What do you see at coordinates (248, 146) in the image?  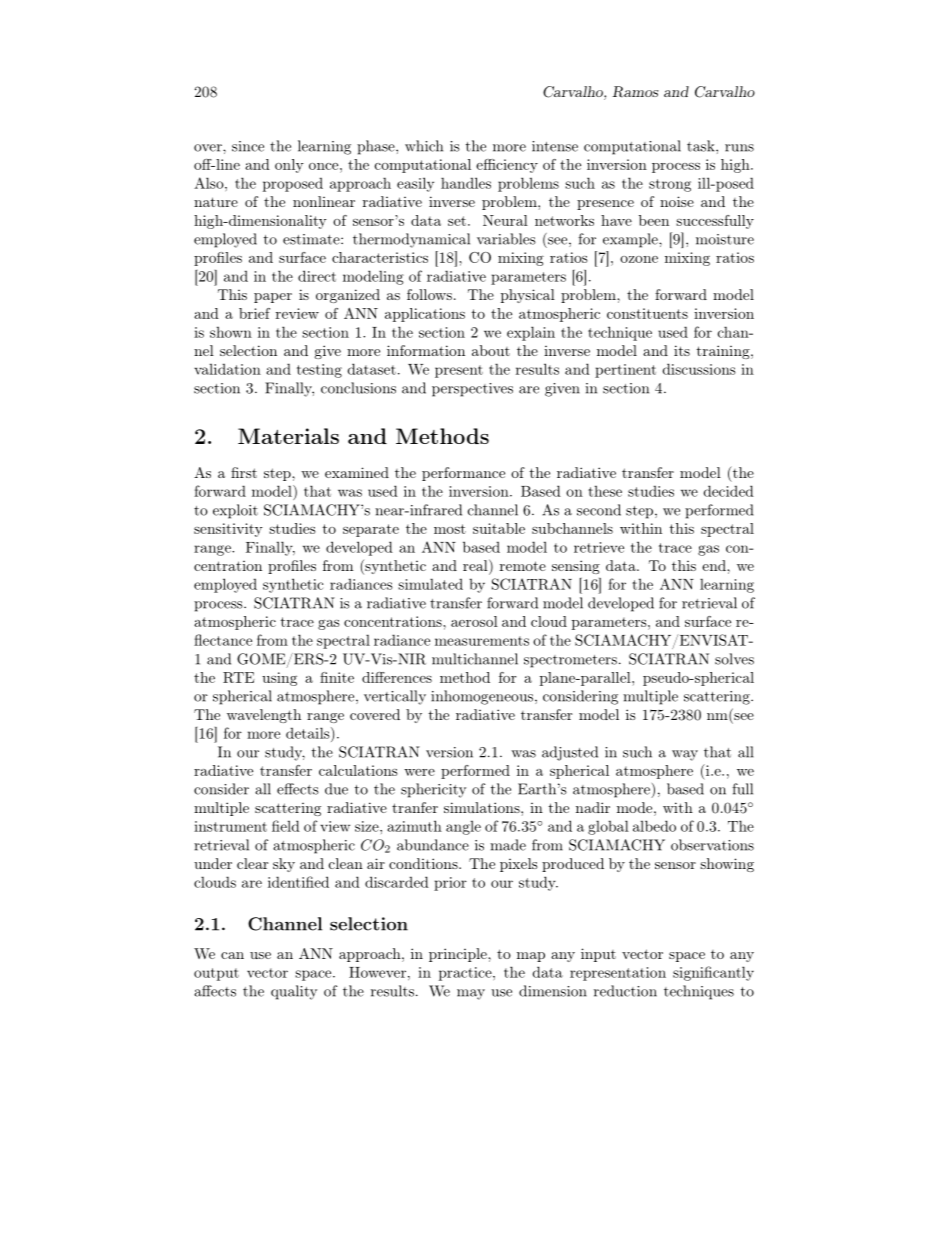 I see `since` at bounding box center [248, 146].
